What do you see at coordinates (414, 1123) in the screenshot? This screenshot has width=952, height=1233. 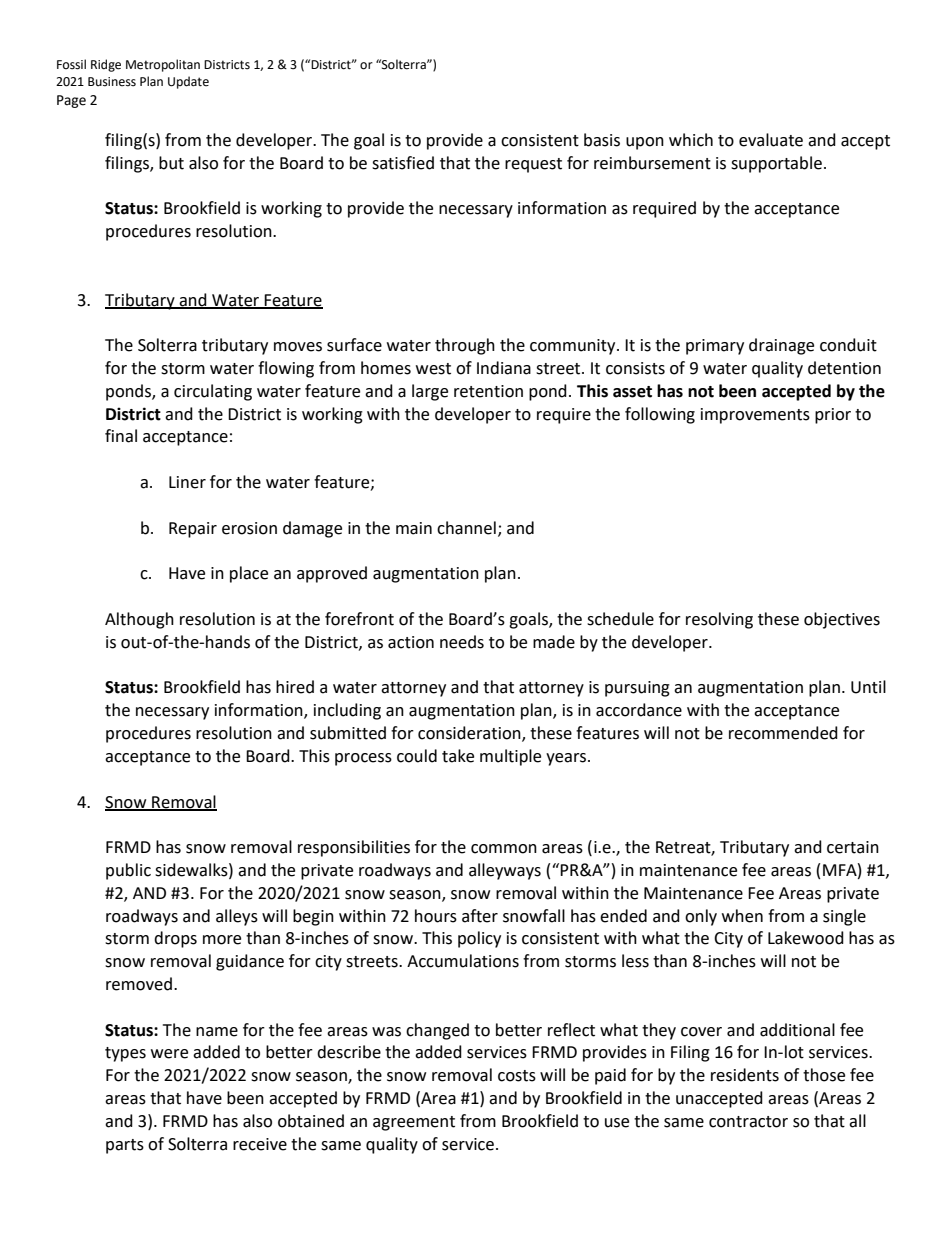 I see `agreement` at bounding box center [414, 1123].
